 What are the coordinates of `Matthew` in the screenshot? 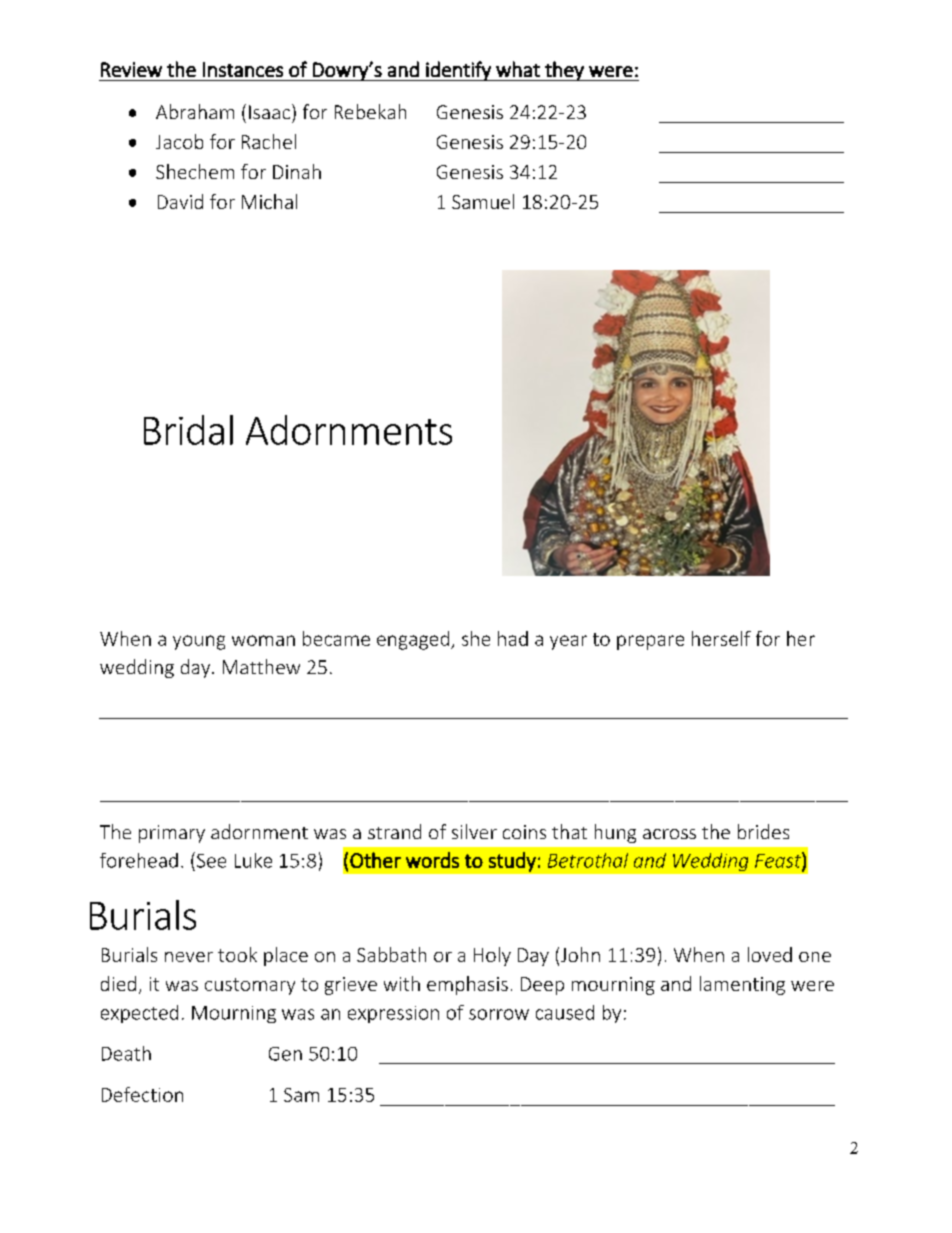 It's located at (261, 666).
